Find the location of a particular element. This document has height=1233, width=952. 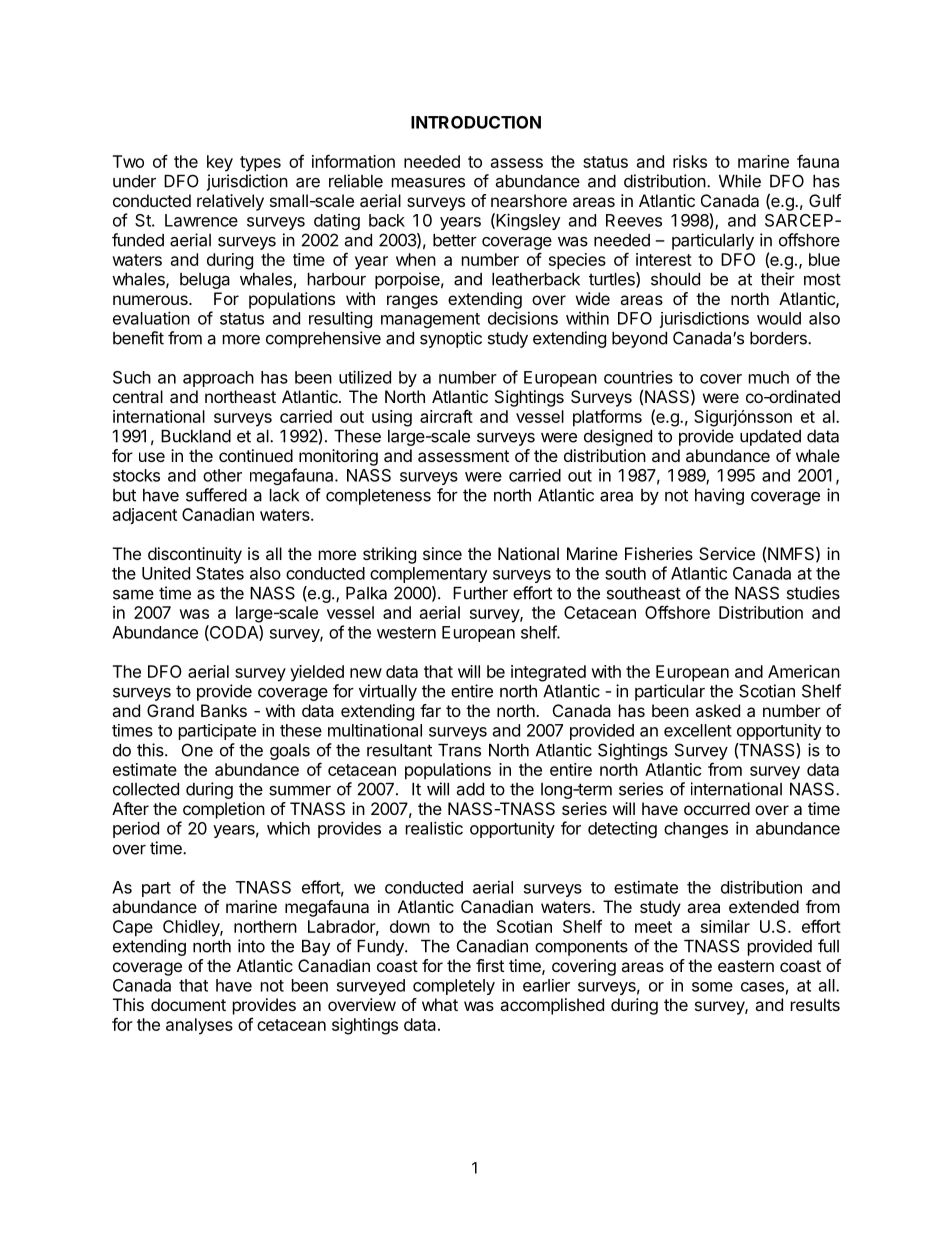

key is located at coordinates (220, 163).
